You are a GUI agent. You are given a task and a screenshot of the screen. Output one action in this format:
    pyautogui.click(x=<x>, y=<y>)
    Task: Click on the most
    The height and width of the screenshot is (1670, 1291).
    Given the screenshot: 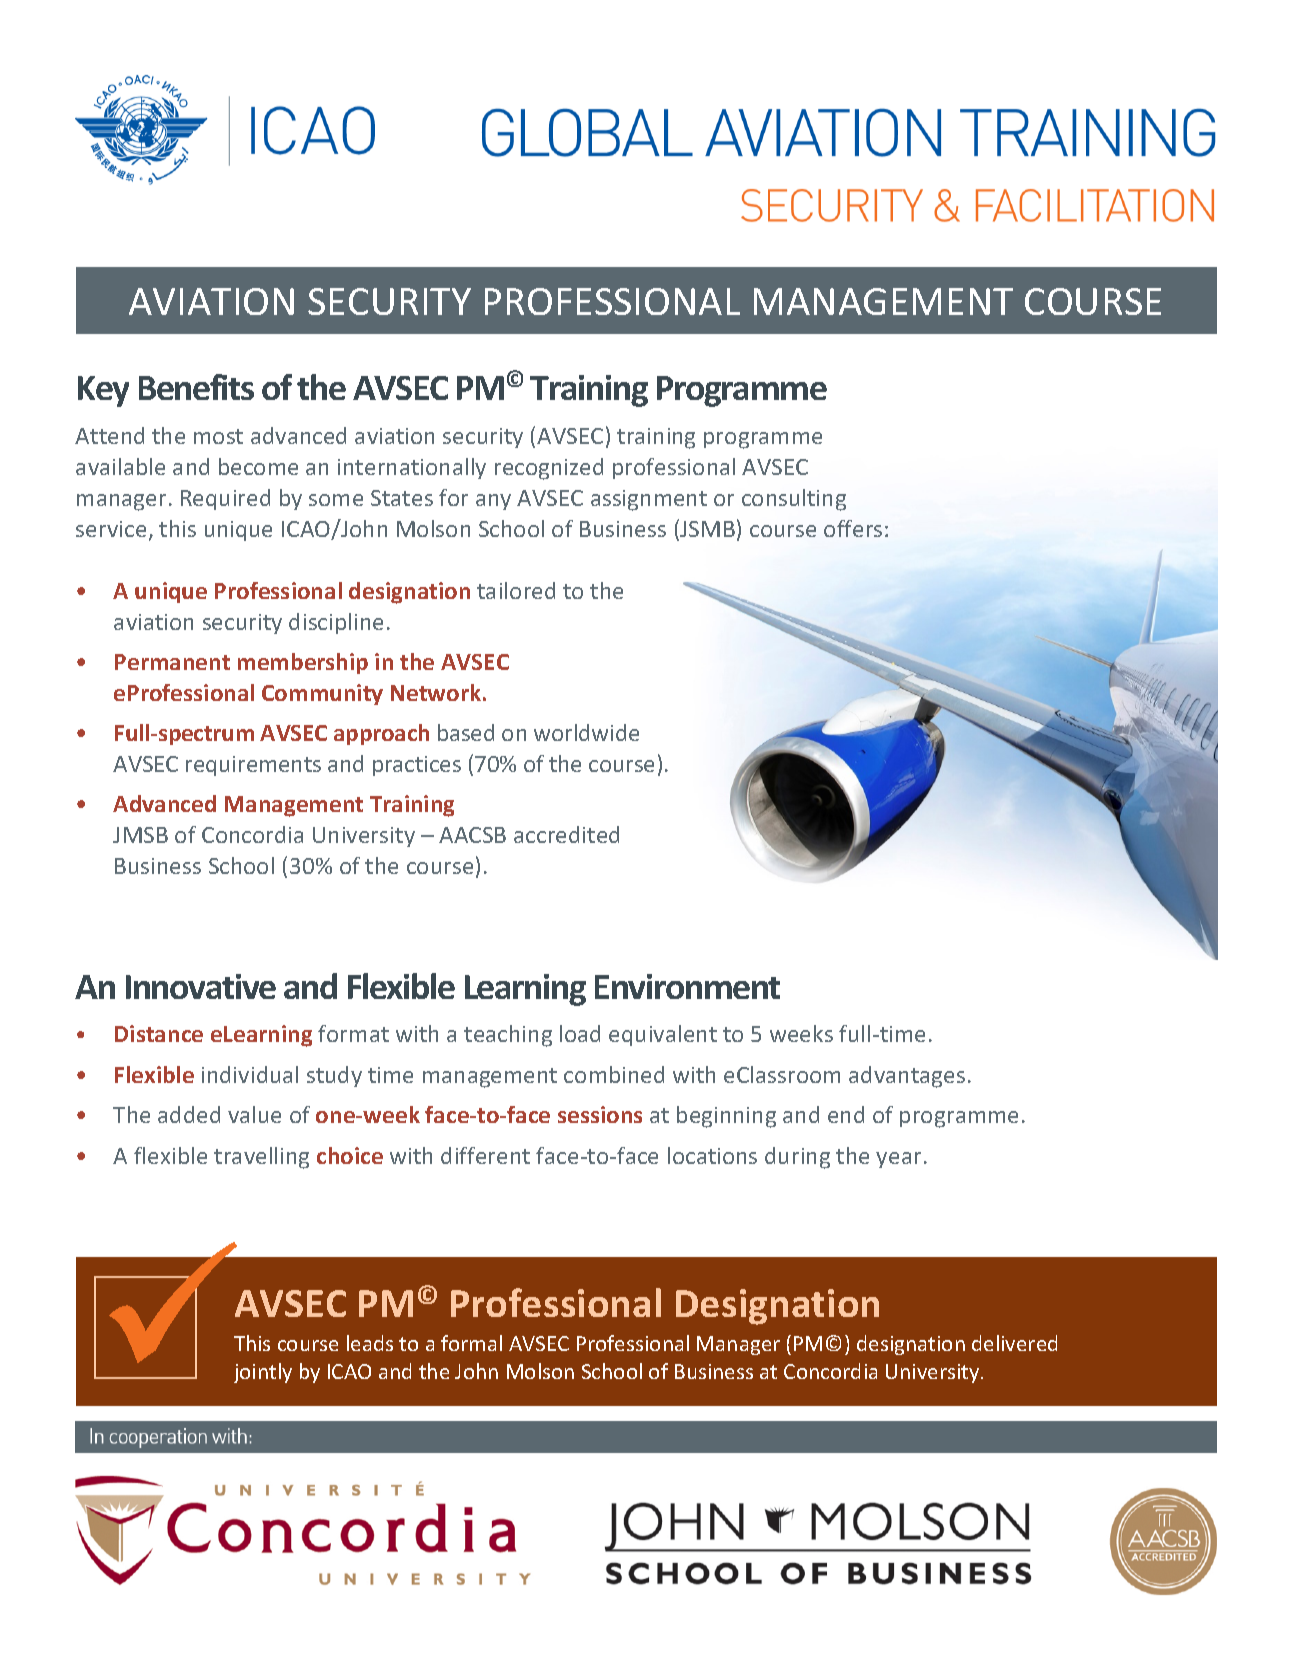 What is the action you would take?
    pyautogui.click(x=218, y=436)
